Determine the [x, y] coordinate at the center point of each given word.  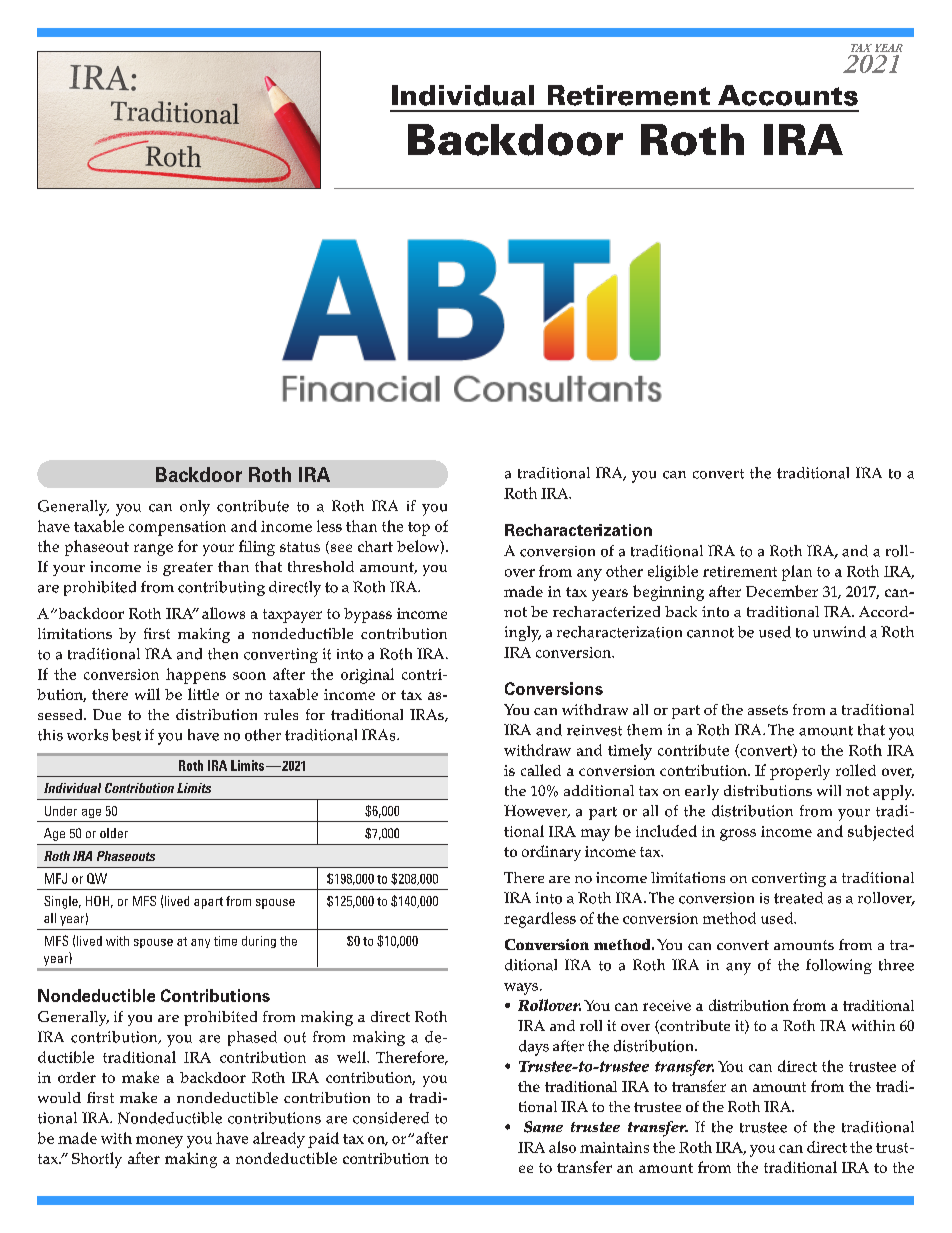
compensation [177, 528]
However [537, 811]
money [159, 1142]
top [419, 529]
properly [800, 772]
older [114, 833]
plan [797, 573]
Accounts [788, 95]
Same [543, 1127]
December [782, 591]
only [195, 508]
